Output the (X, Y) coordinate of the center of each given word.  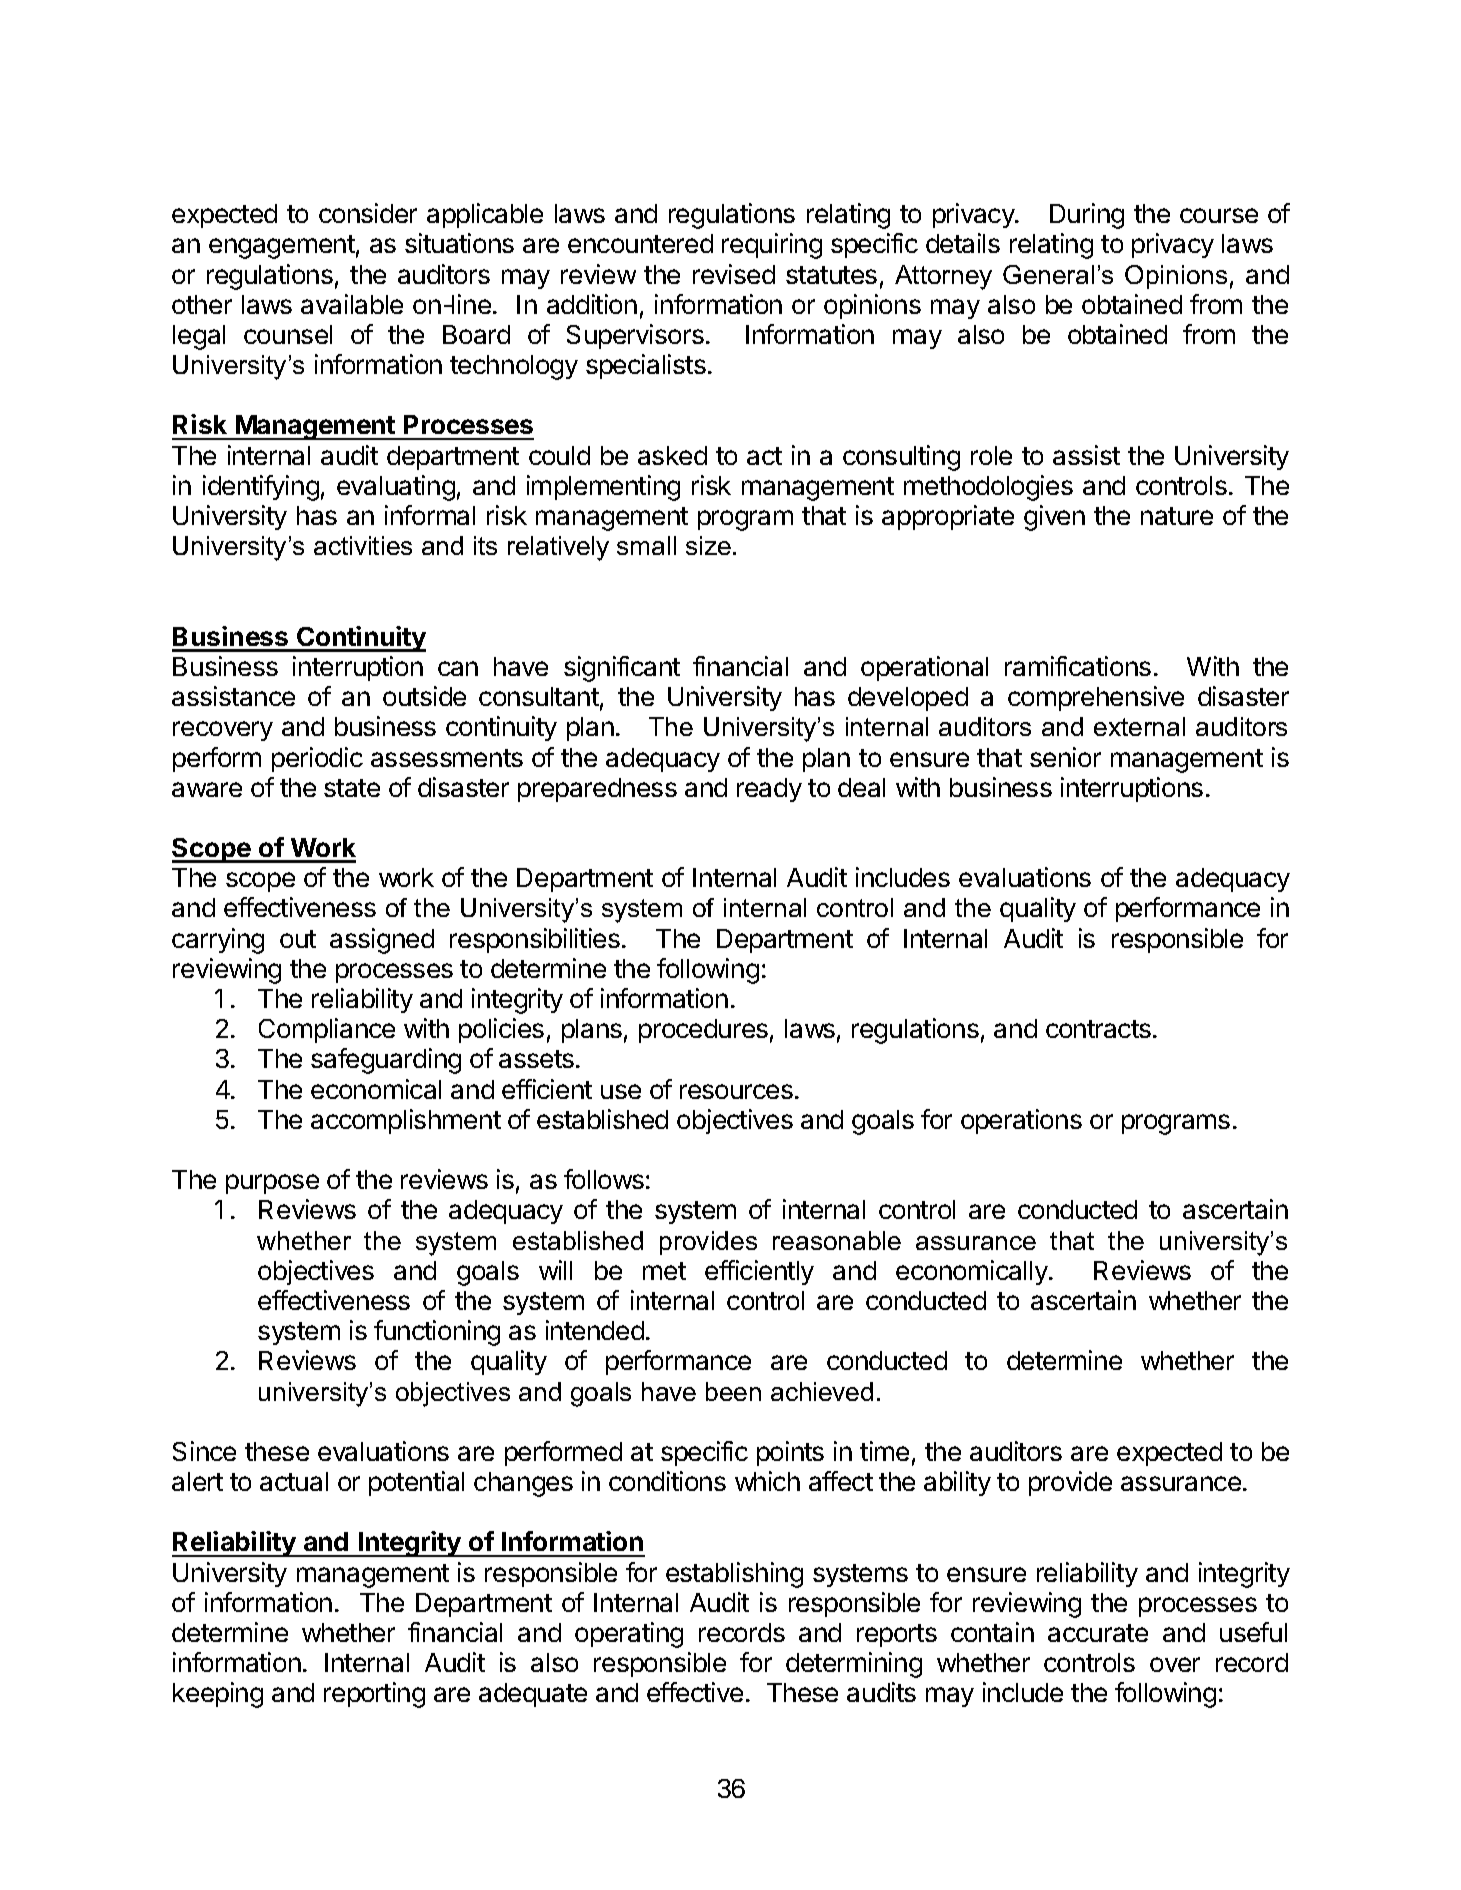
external (1139, 726)
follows (604, 1179)
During (1087, 216)
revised (734, 274)
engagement (282, 247)
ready (769, 790)
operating (629, 1635)
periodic (317, 759)
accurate (1098, 1633)
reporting (374, 1695)
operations (1021, 1121)
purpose (272, 1184)
